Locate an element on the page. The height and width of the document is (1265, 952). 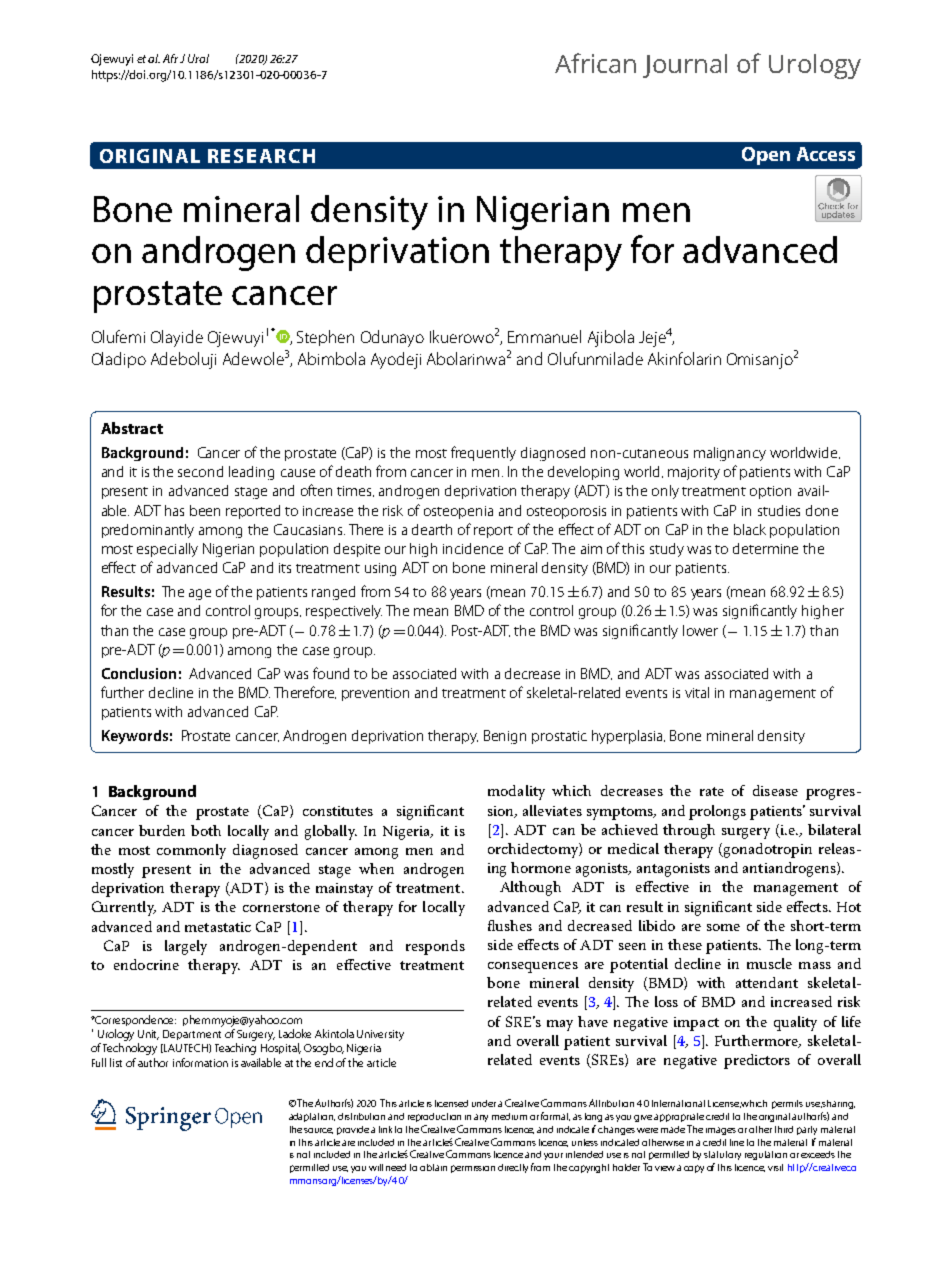
Journal is located at coordinates (685, 66).
